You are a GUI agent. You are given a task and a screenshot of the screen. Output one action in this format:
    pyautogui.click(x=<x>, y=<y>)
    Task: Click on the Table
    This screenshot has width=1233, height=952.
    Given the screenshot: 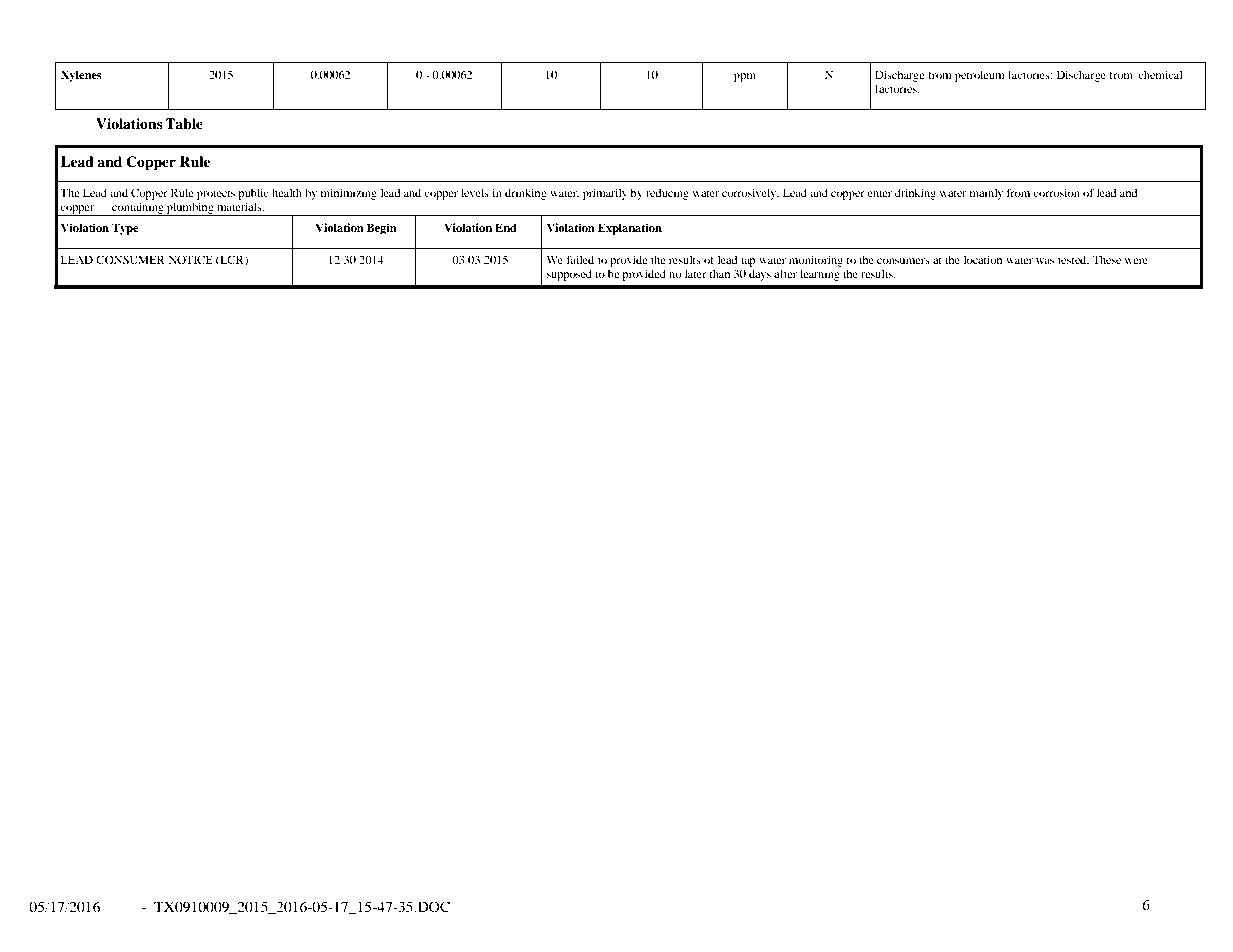 What is the action you would take?
    pyautogui.click(x=184, y=123)
